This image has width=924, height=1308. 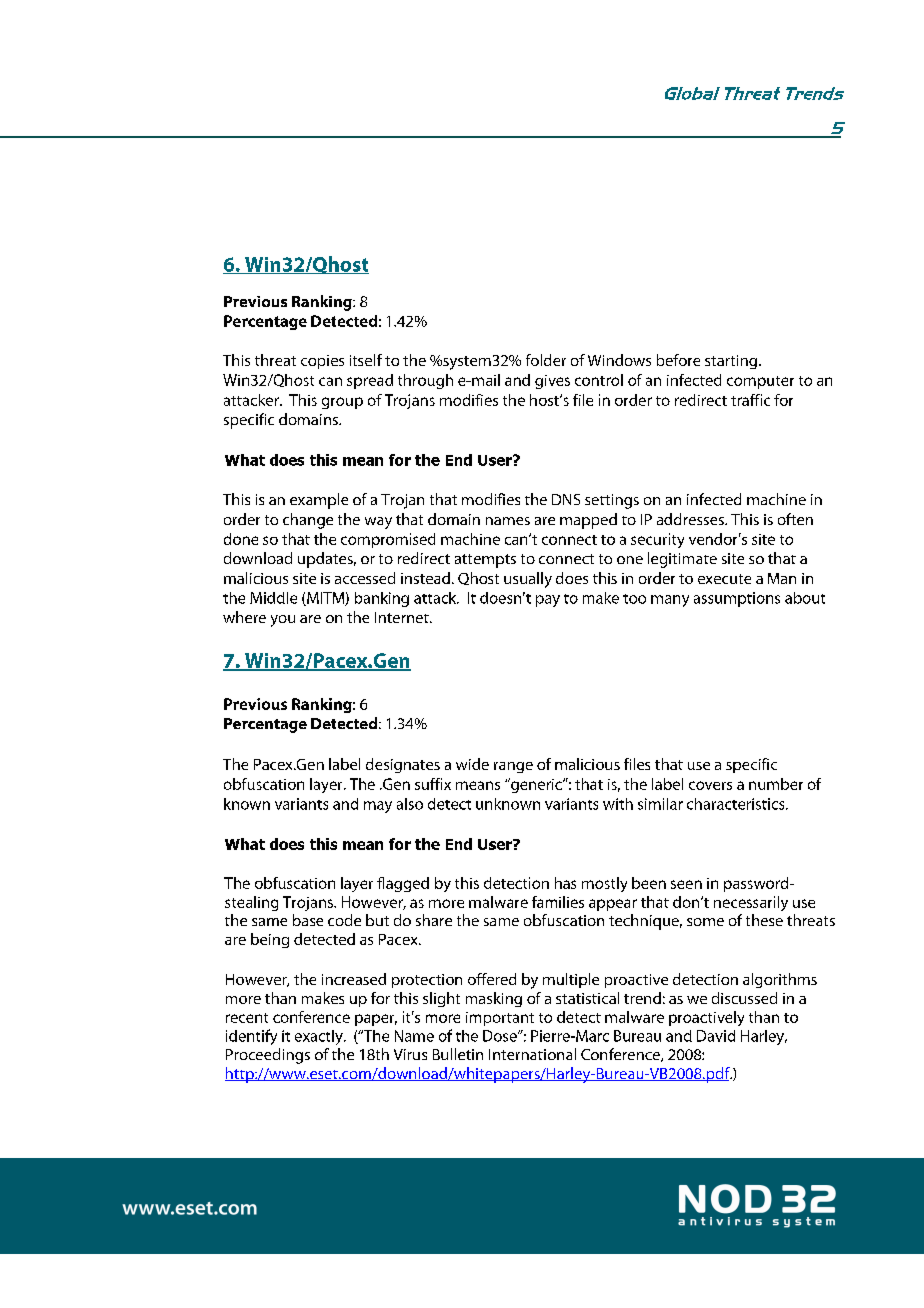 What do you see at coordinates (565, 883) in the image?
I see `has` at bounding box center [565, 883].
